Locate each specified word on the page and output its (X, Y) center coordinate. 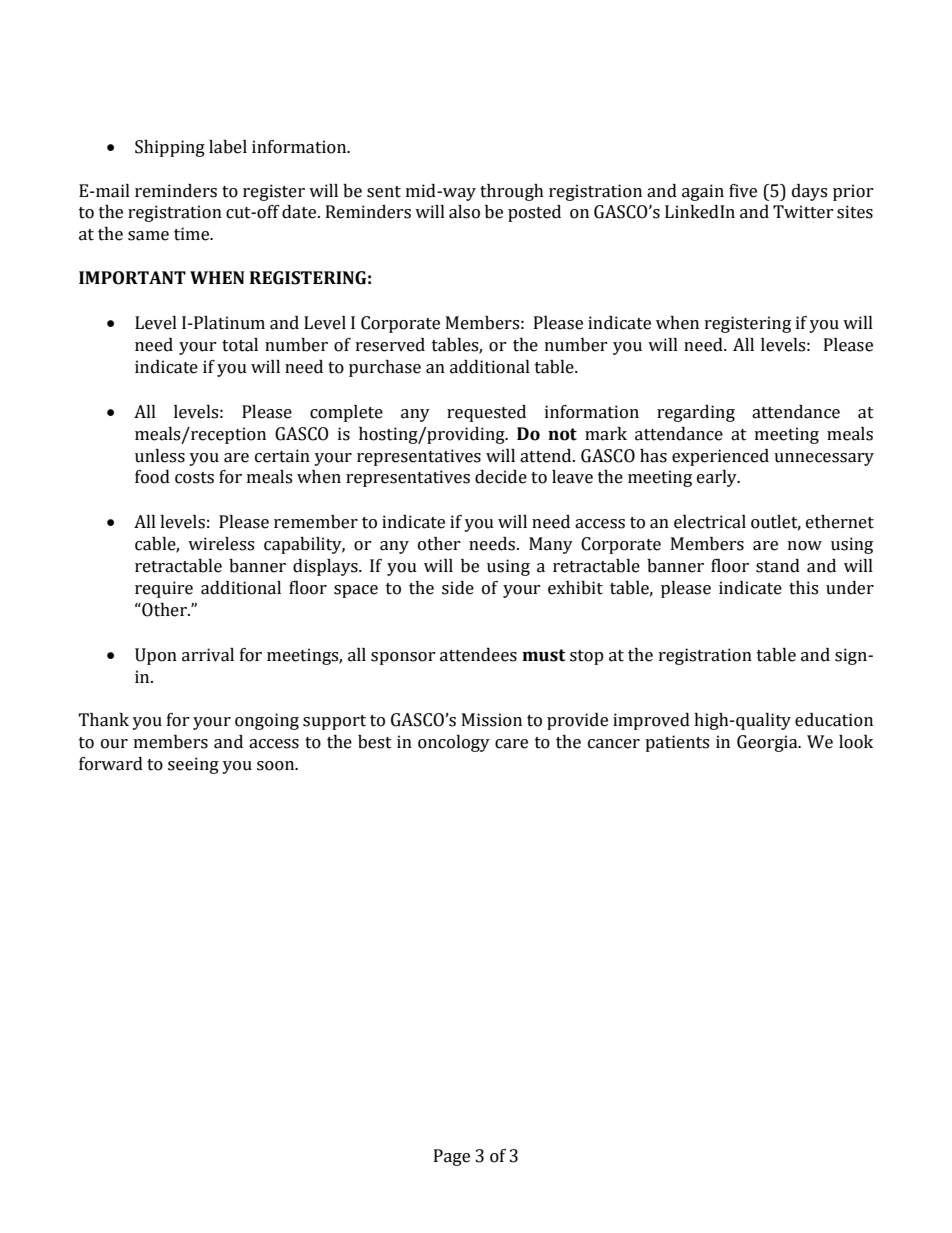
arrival (208, 655)
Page (452, 1157)
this (803, 588)
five (743, 191)
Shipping (170, 148)
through (512, 192)
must (543, 655)
